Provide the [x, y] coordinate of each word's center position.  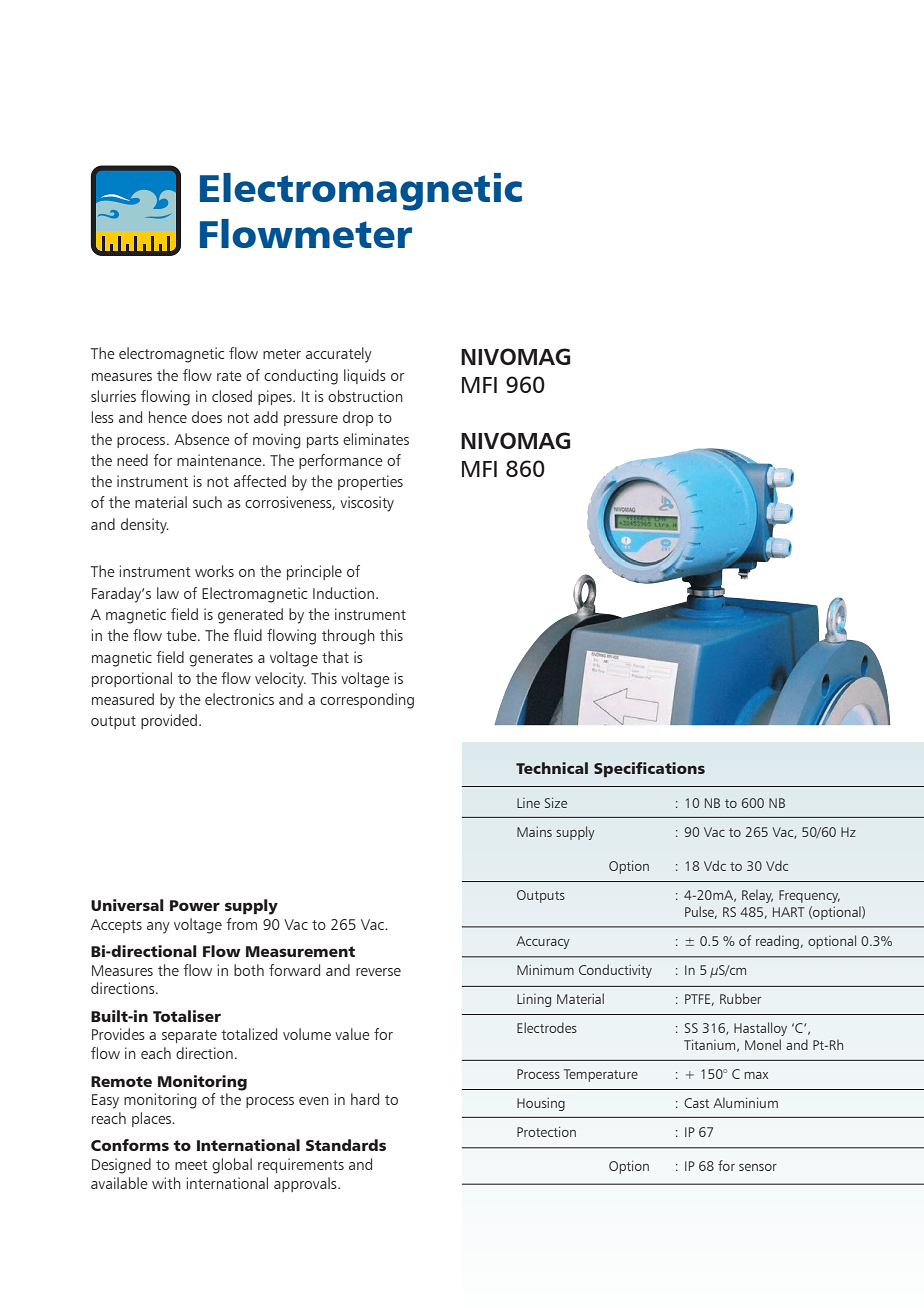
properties [370, 482]
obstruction [365, 396]
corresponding [367, 701]
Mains [534, 832]
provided [169, 721]
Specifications [649, 769]
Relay [757, 896]
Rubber [740, 998]
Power [195, 905]
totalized [249, 1034]
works [214, 571]
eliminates [376, 439]
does [207, 417]
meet [191, 1165]
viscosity [367, 504]
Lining [534, 1000]
